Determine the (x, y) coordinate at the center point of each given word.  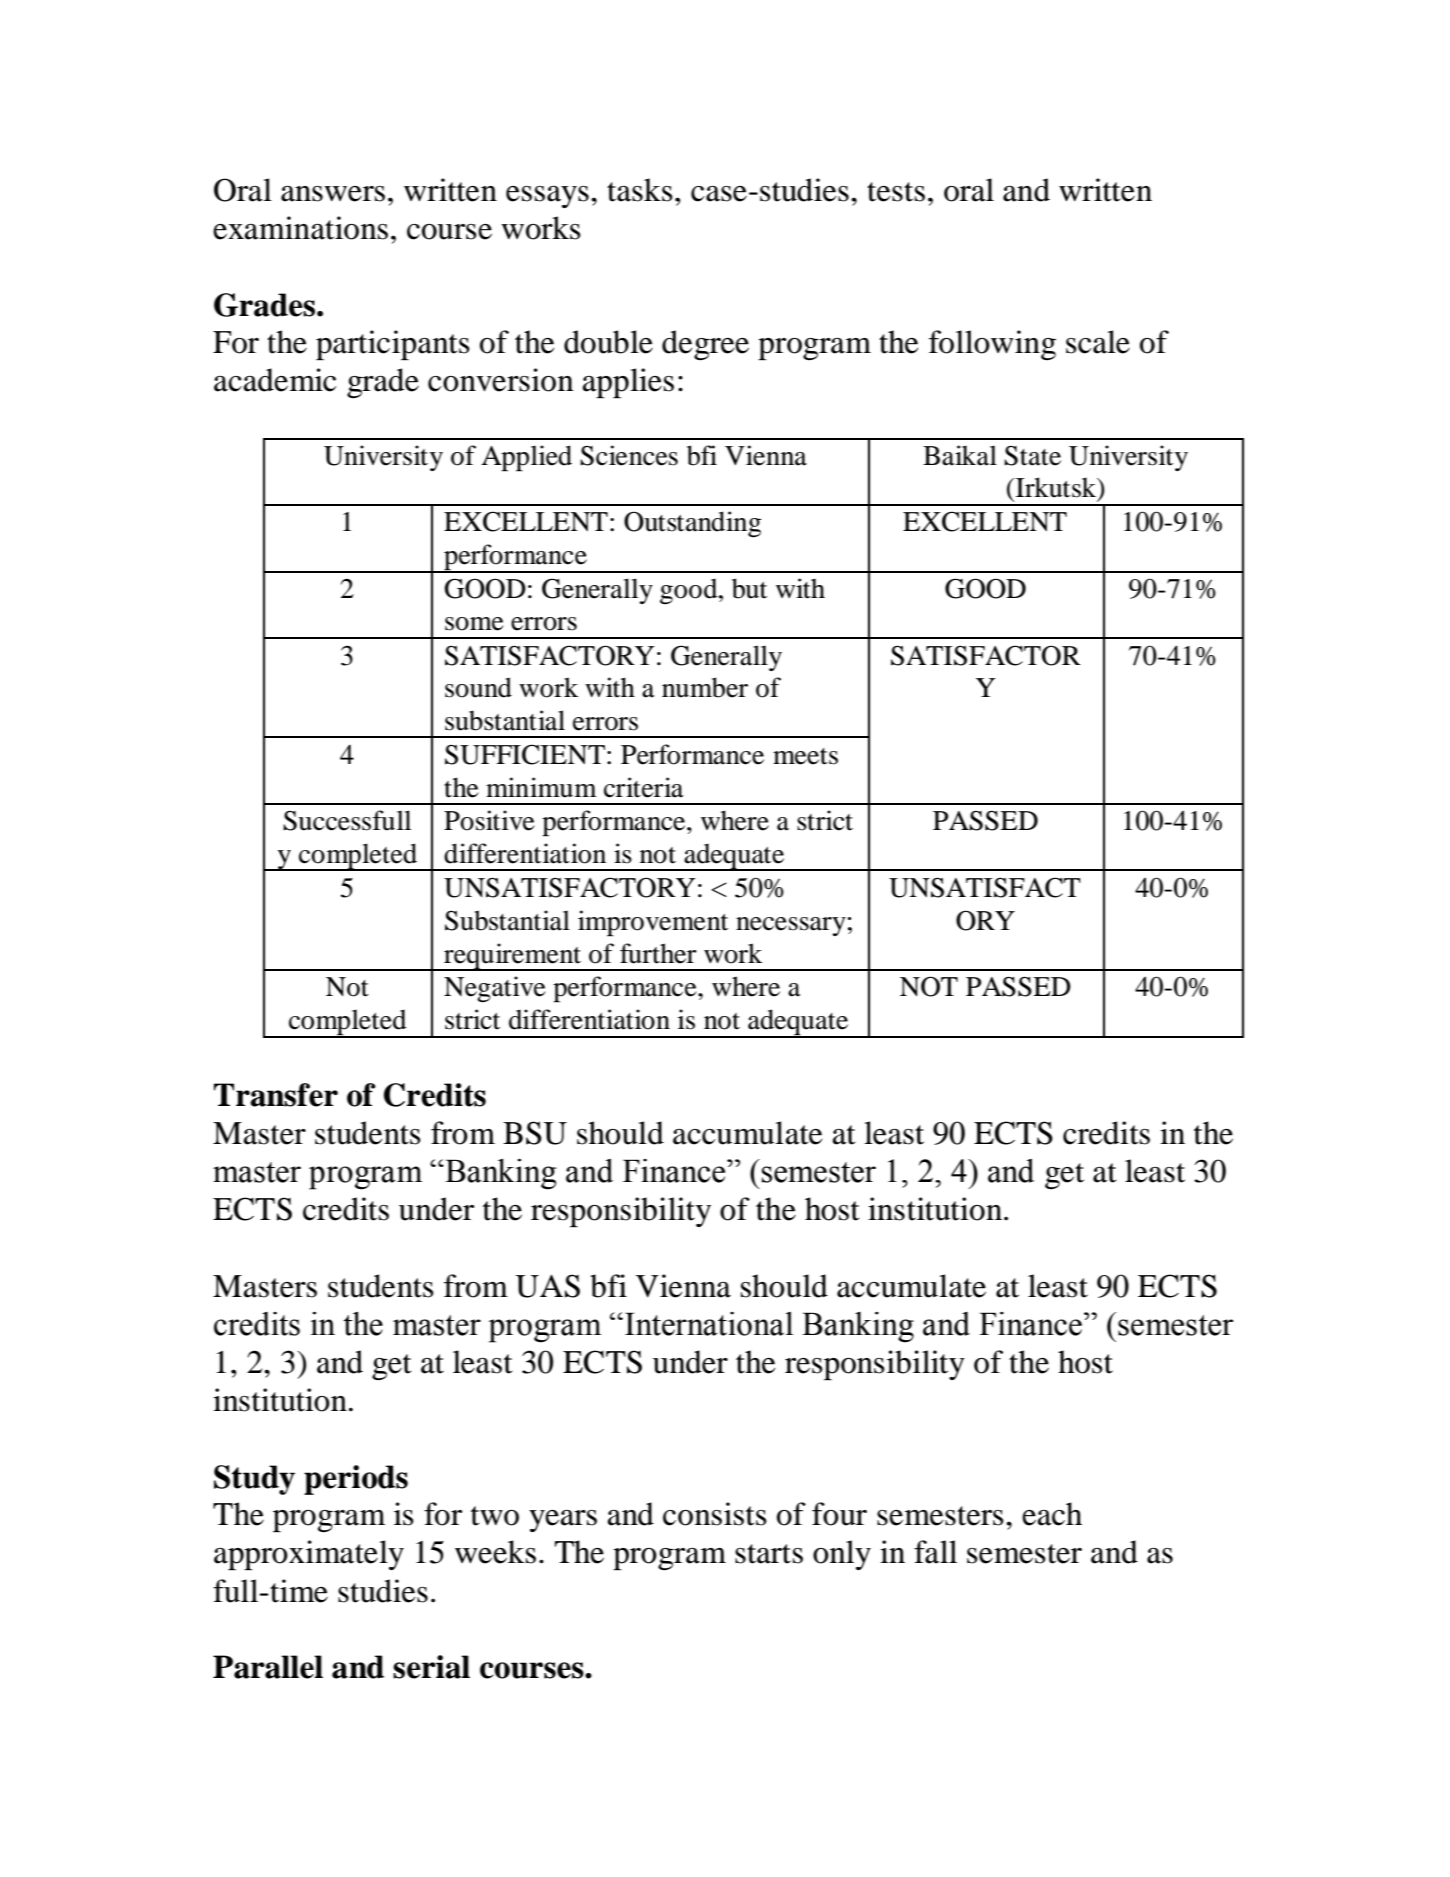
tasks (640, 190)
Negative (495, 989)
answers (333, 194)
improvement (653, 923)
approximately (309, 1555)
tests (896, 192)
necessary (791, 926)
